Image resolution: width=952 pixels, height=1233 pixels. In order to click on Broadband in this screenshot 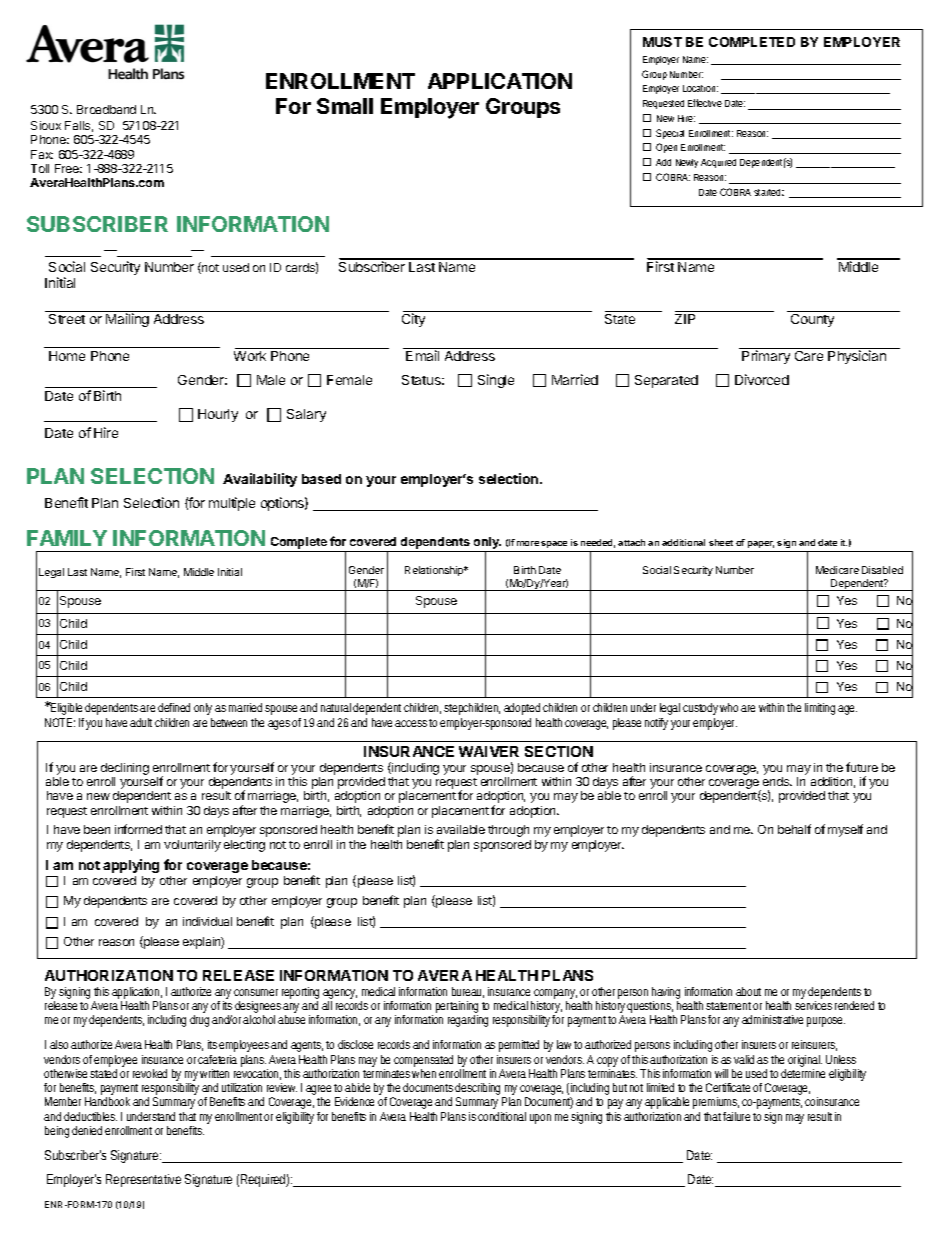, I will do `click(106, 109)`.
